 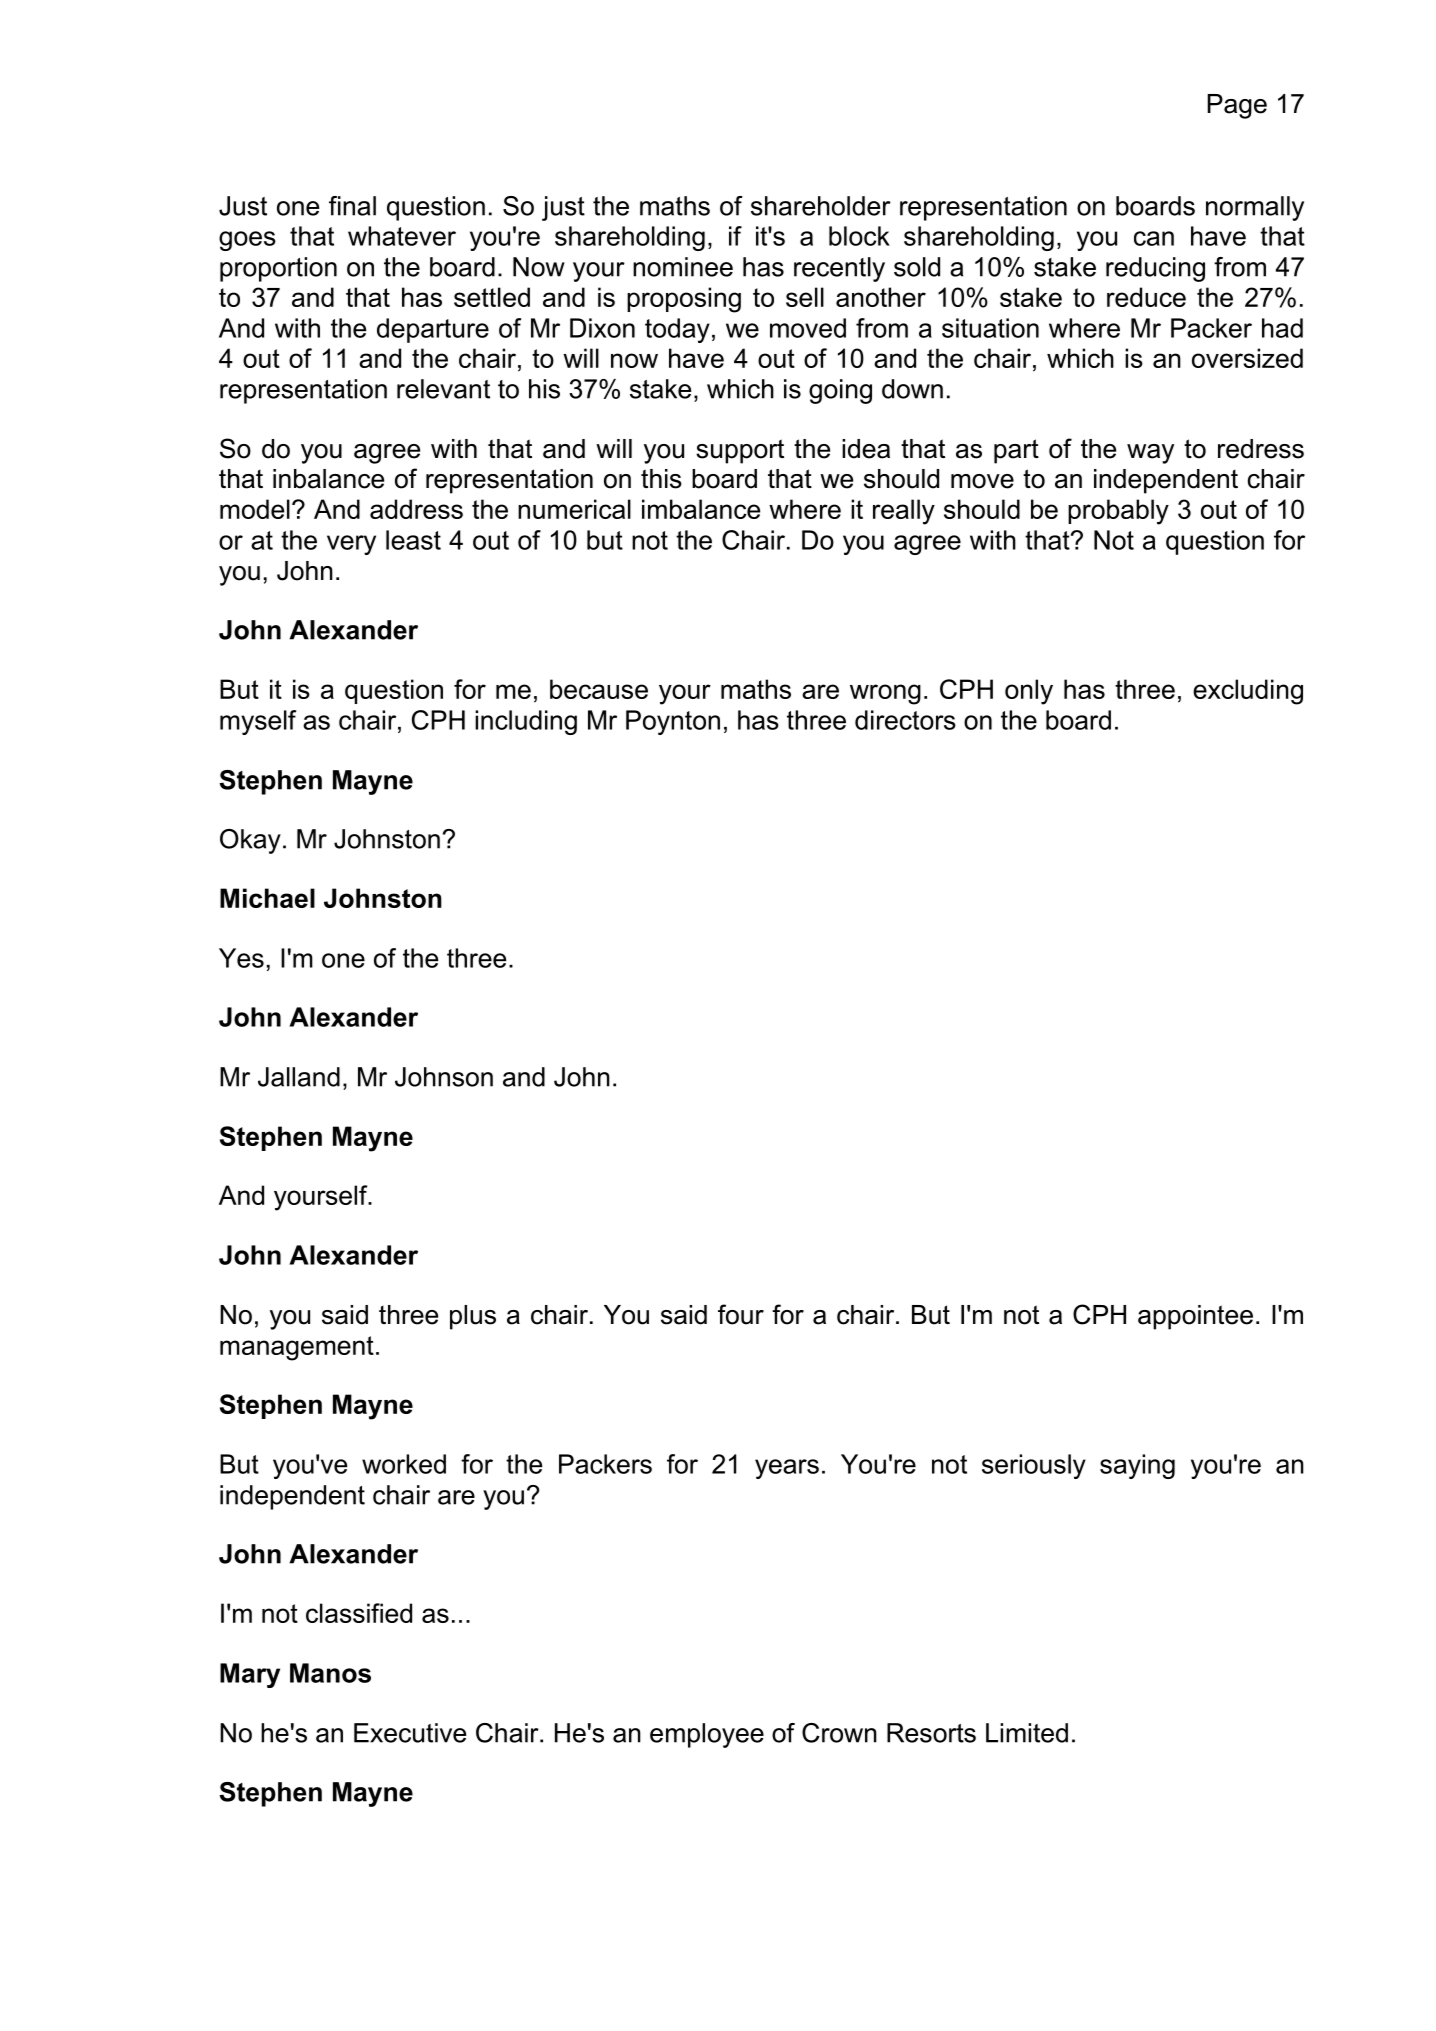 What do you see at coordinates (1237, 106) in the document?
I see `Page` at bounding box center [1237, 106].
